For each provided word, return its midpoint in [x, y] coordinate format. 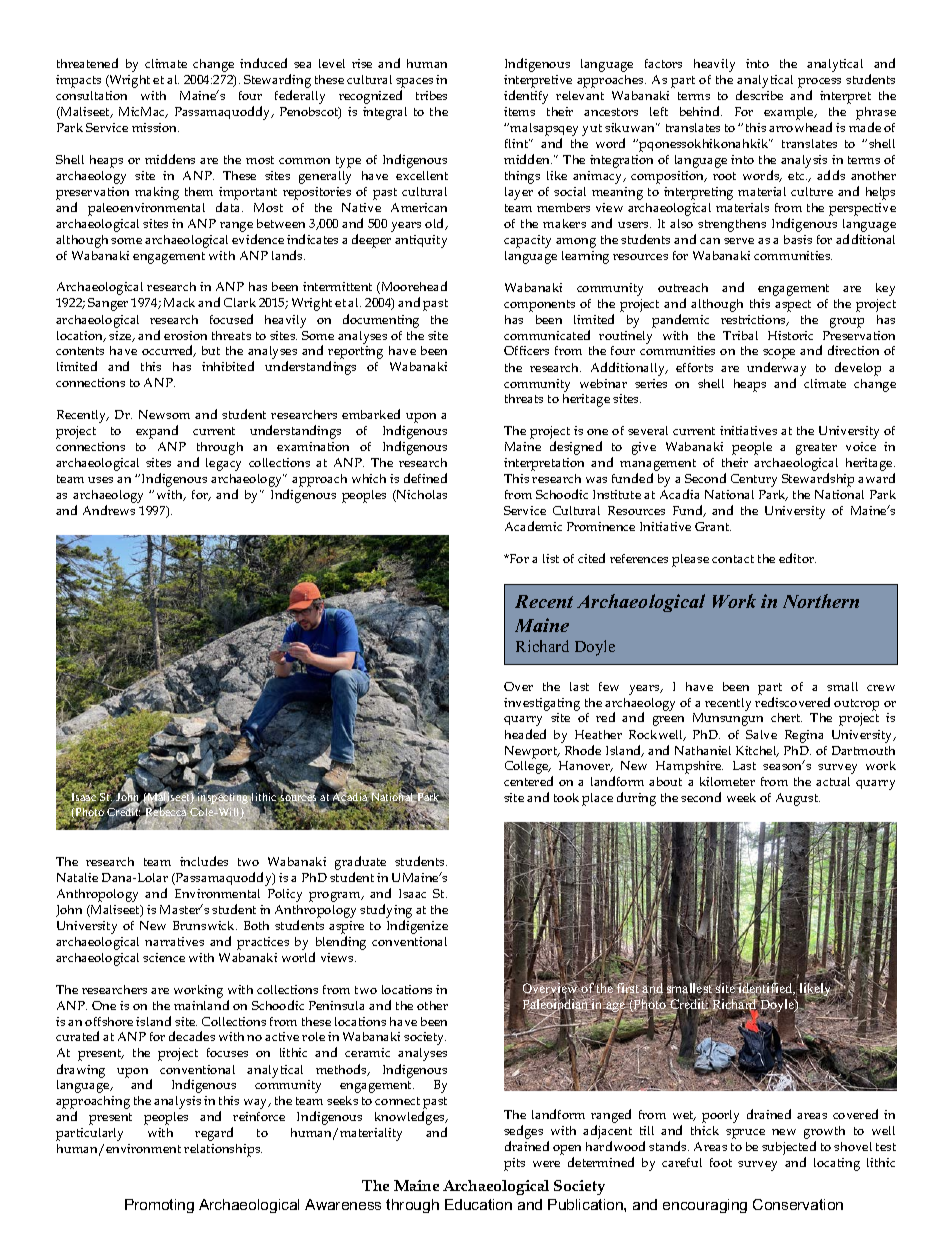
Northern [821, 601]
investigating [542, 704]
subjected [789, 1148]
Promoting [159, 1206]
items [519, 111]
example [790, 113]
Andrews [109, 510]
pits [514, 1164]
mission [155, 127]
